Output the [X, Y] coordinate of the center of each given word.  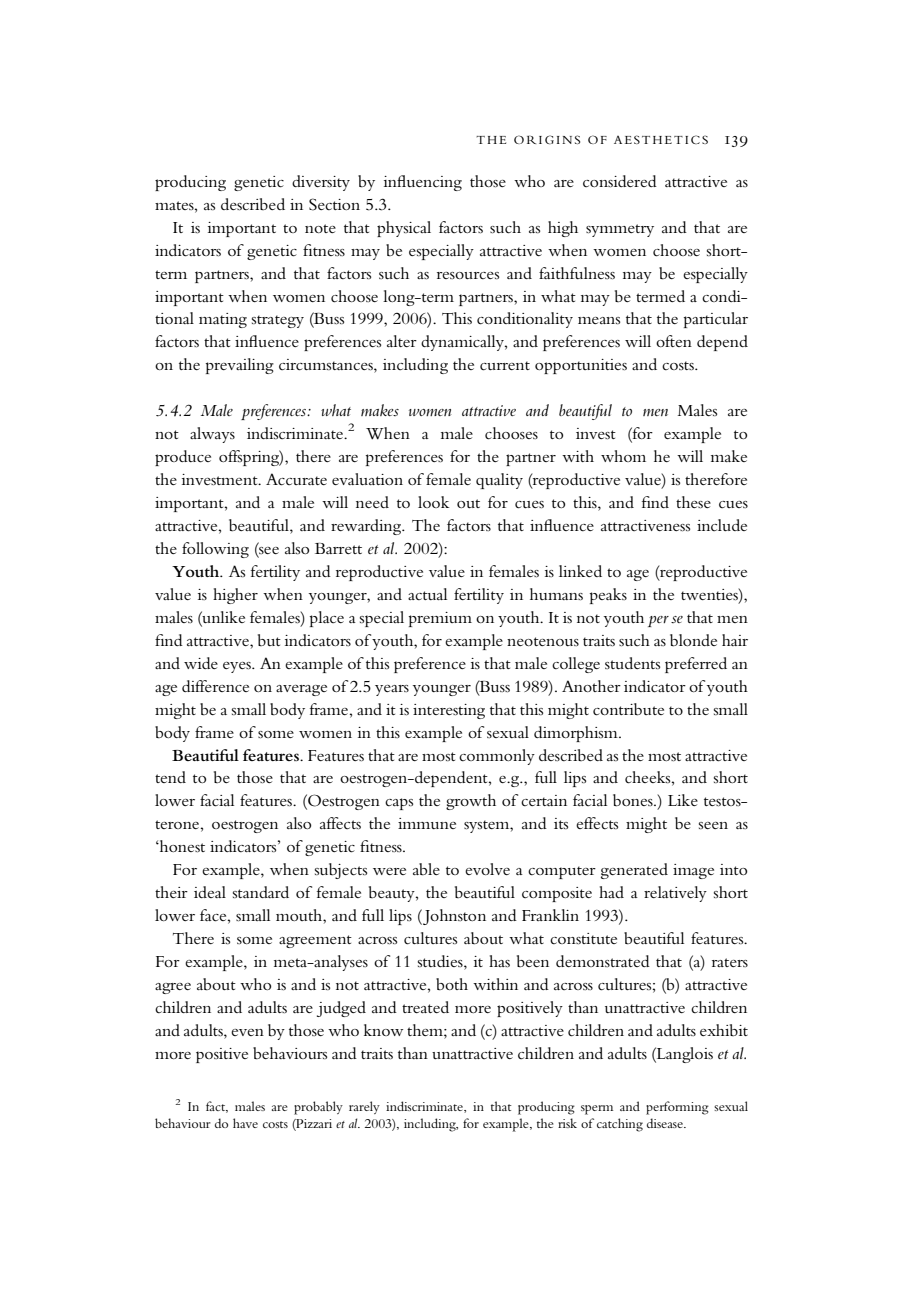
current [505, 366]
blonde [693, 640]
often [674, 341]
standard [261, 892]
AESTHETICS [661, 139]
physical [404, 229]
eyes [238, 667]
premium [440, 619]
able [426, 869]
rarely [364, 1107]
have [245, 1123]
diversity [321, 183]
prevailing [240, 366]
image [693, 871]
